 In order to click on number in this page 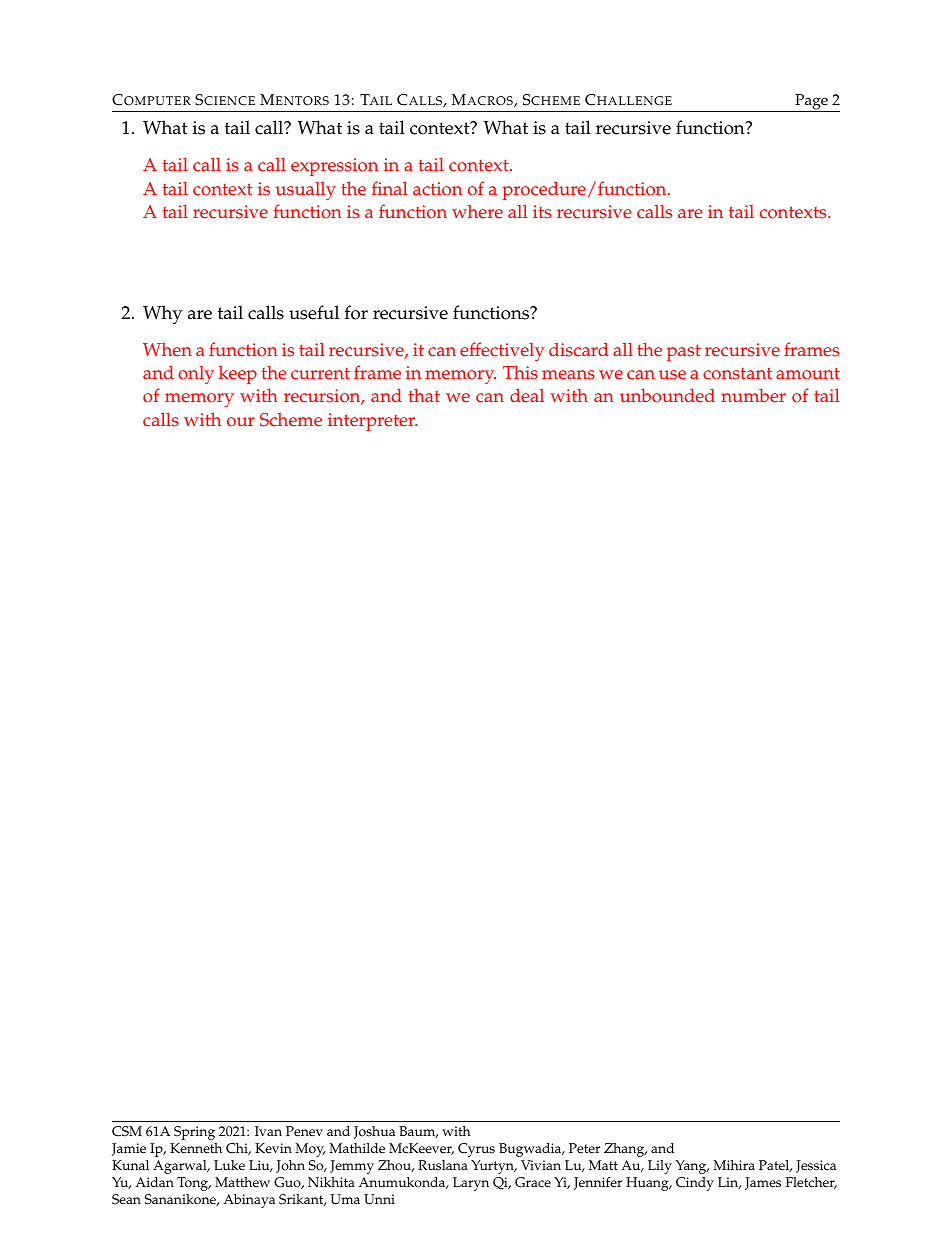, I will do `click(753, 395)`.
